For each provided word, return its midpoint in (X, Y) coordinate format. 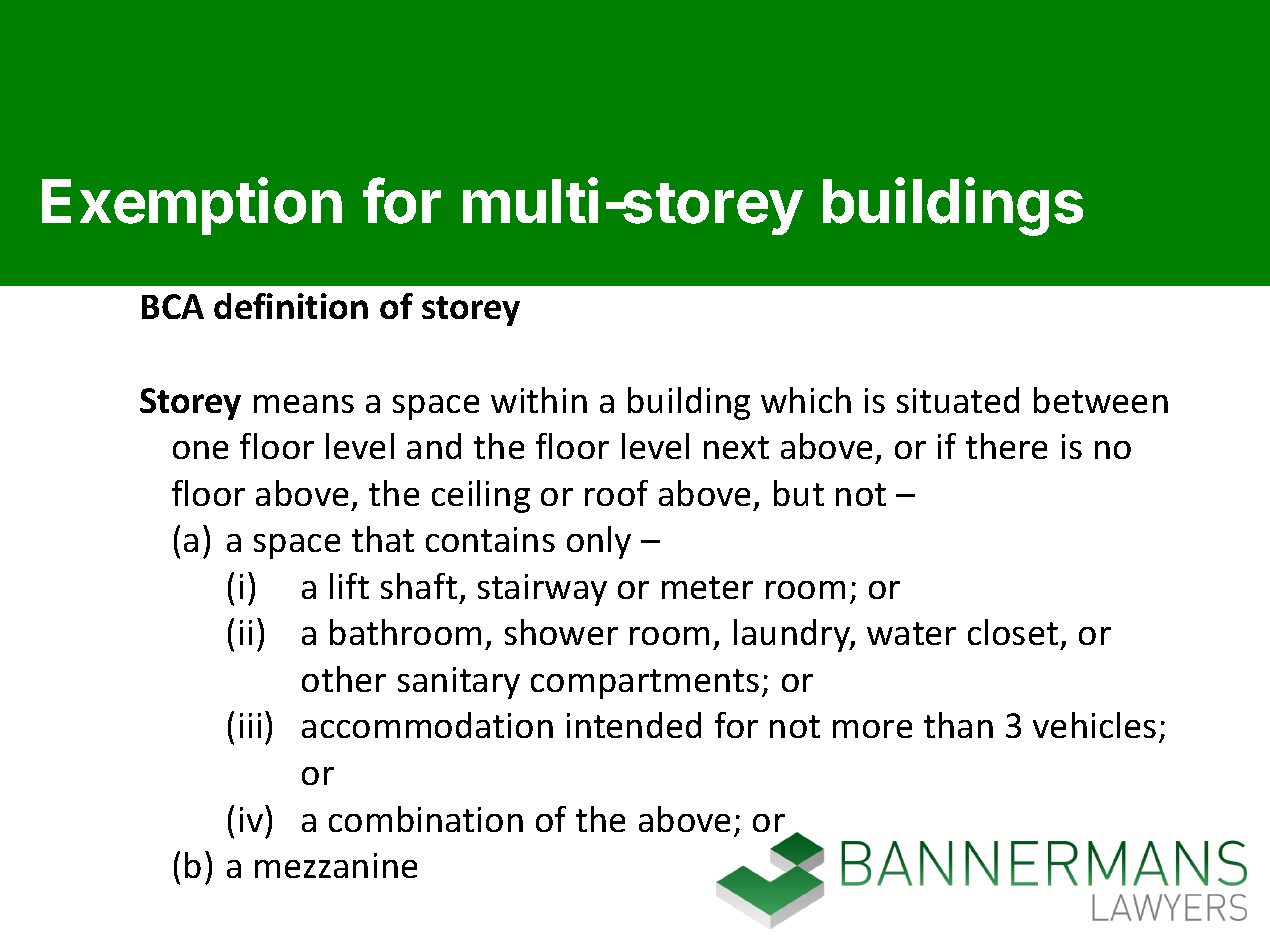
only (599, 542)
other (344, 679)
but (799, 493)
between (1101, 400)
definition (291, 306)
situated (958, 400)
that (383, 539)
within (539, 400)
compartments (645, 684)
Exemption (192, 206)
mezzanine (336, 865)
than (958, 725)
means (304, 404)
